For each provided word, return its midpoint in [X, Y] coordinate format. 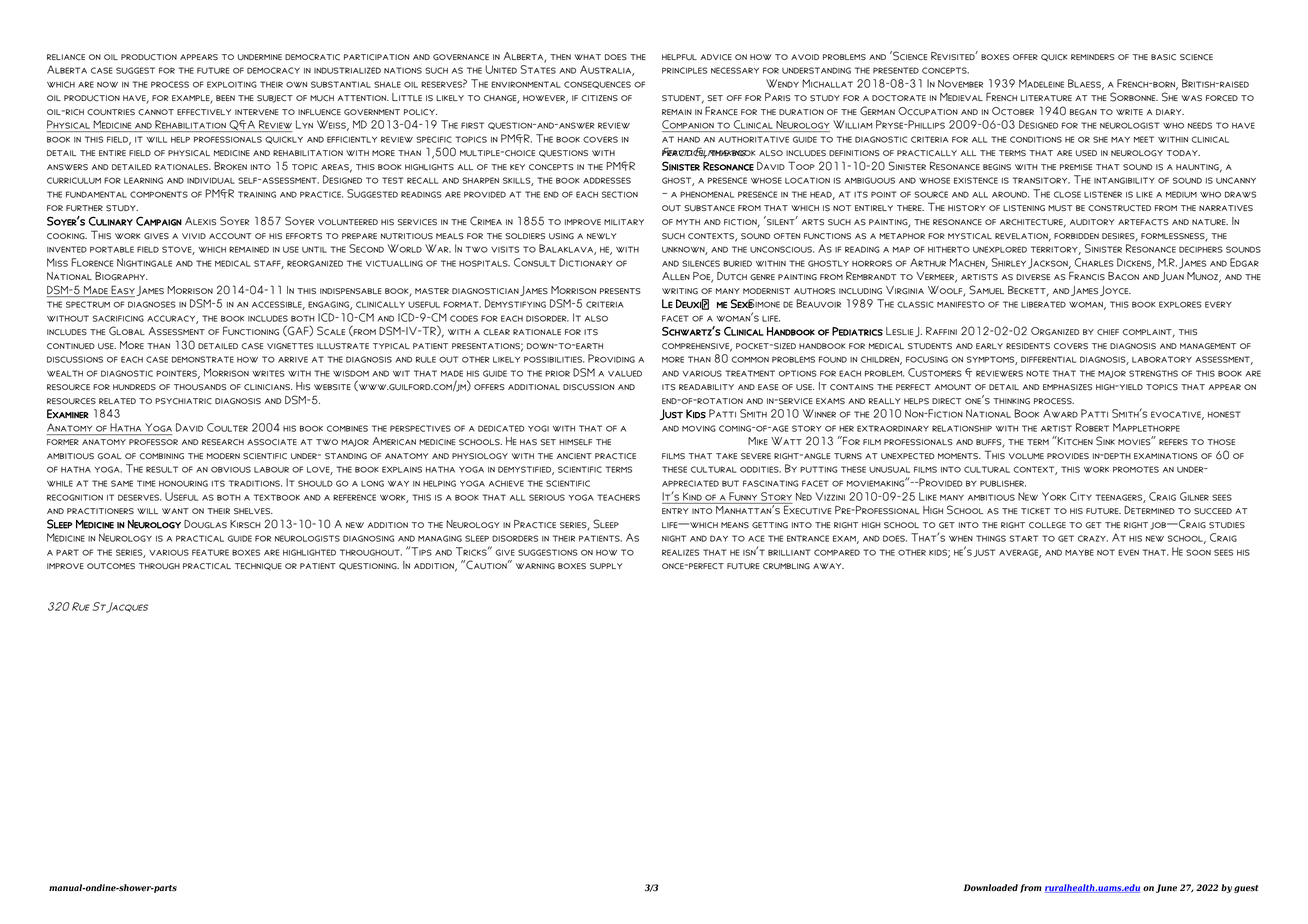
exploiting [232, 84]
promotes [1136, 469]
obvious [231, 469]
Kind [692, 496]
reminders [1093, 57]
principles [684, 70]
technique [258, 567]
